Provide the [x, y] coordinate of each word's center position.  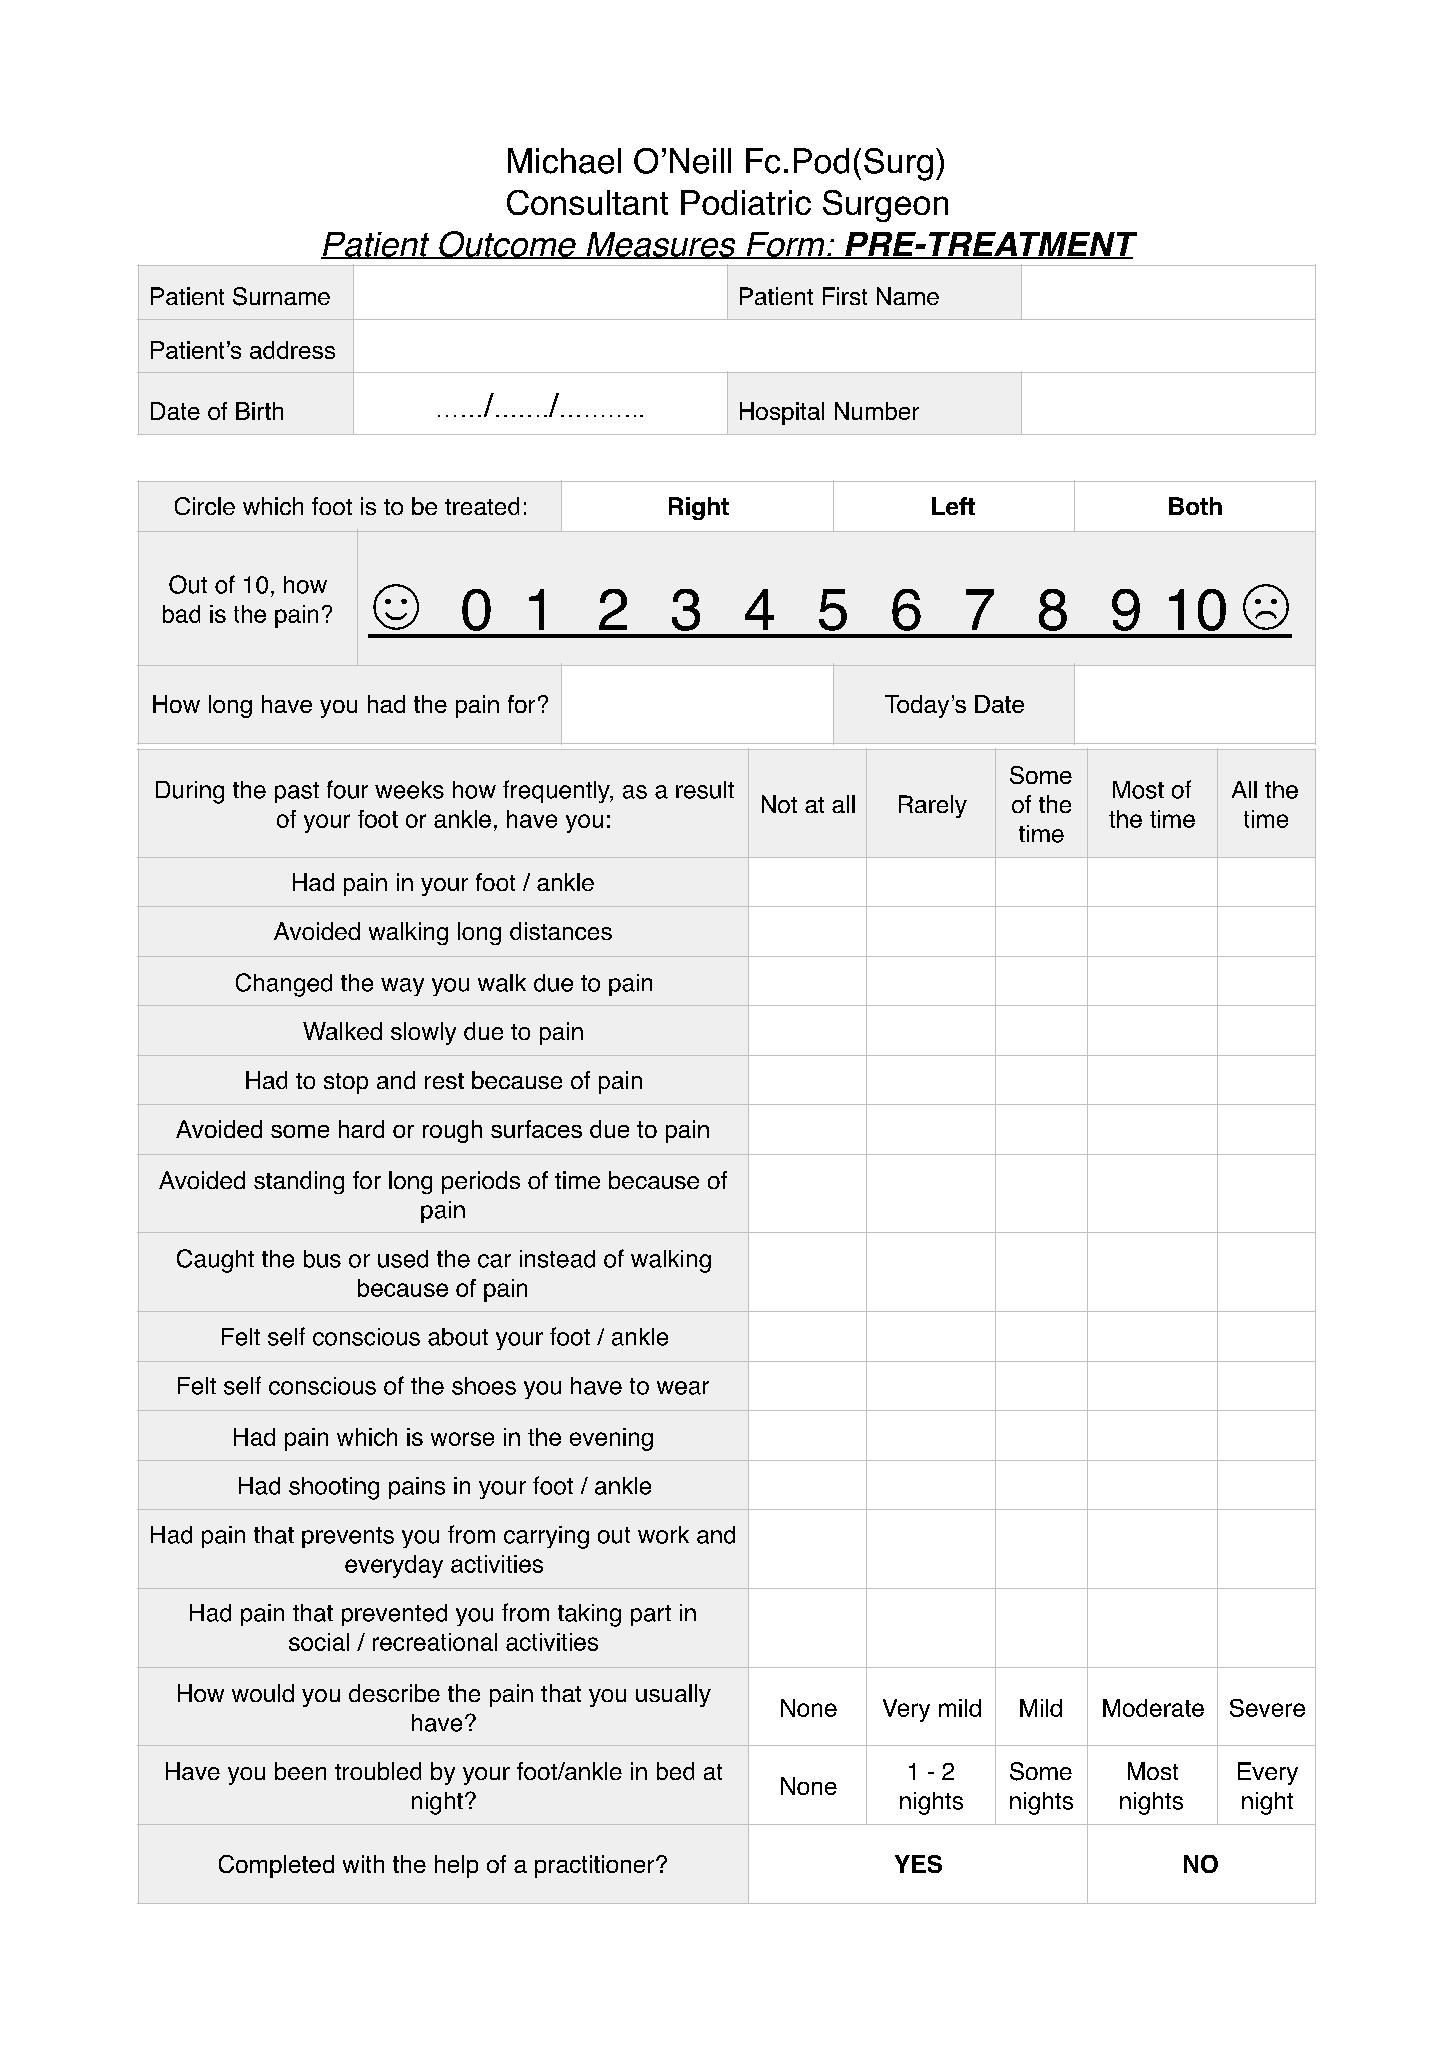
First [845, 296]
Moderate [1153, 1708]
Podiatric [746, 202]
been [300, 1771]
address [292, 350]
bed [675, 1771]
